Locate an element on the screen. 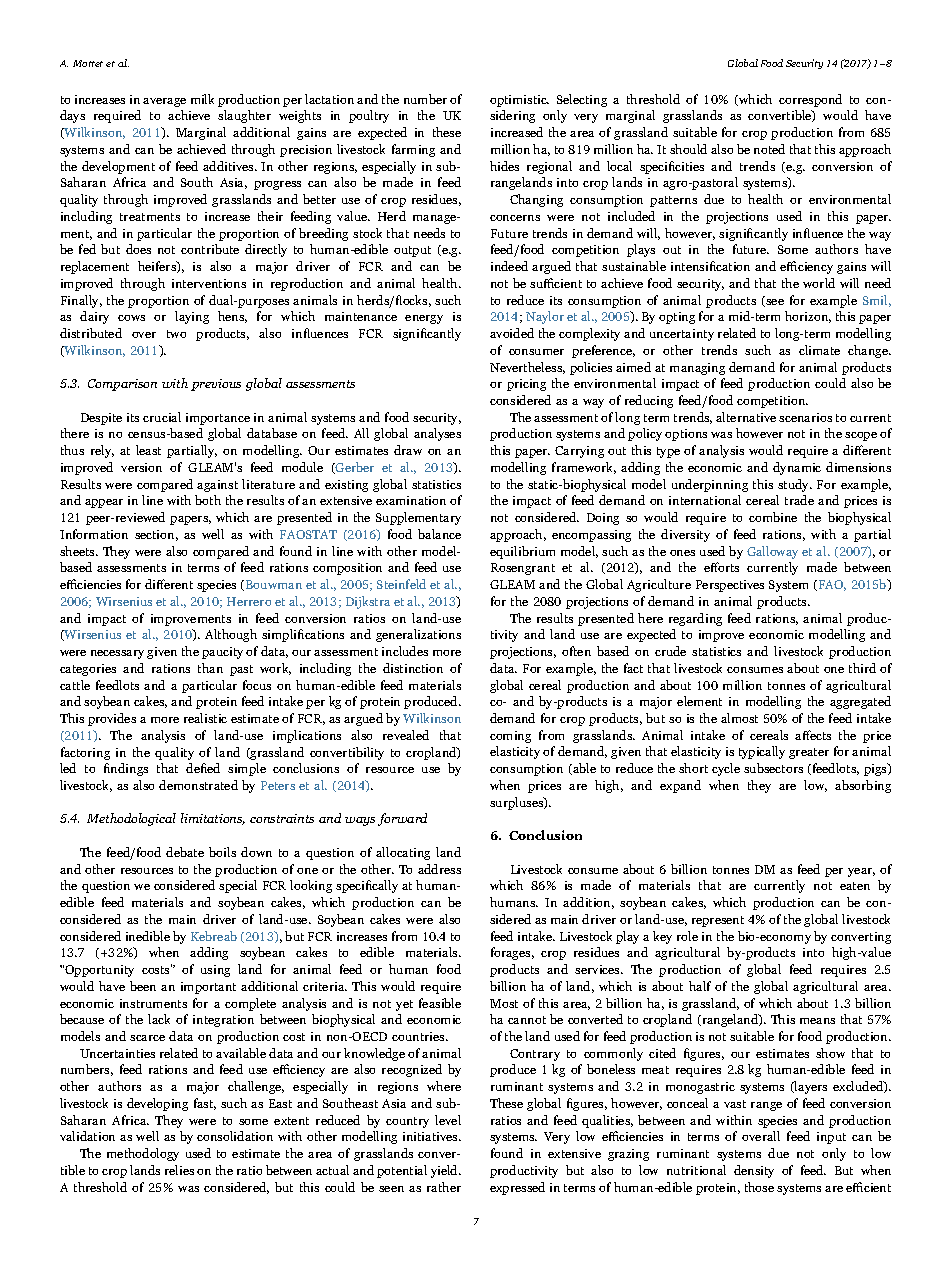 The image size is (952, 1270). noted is located at coordinates (769, 149).
